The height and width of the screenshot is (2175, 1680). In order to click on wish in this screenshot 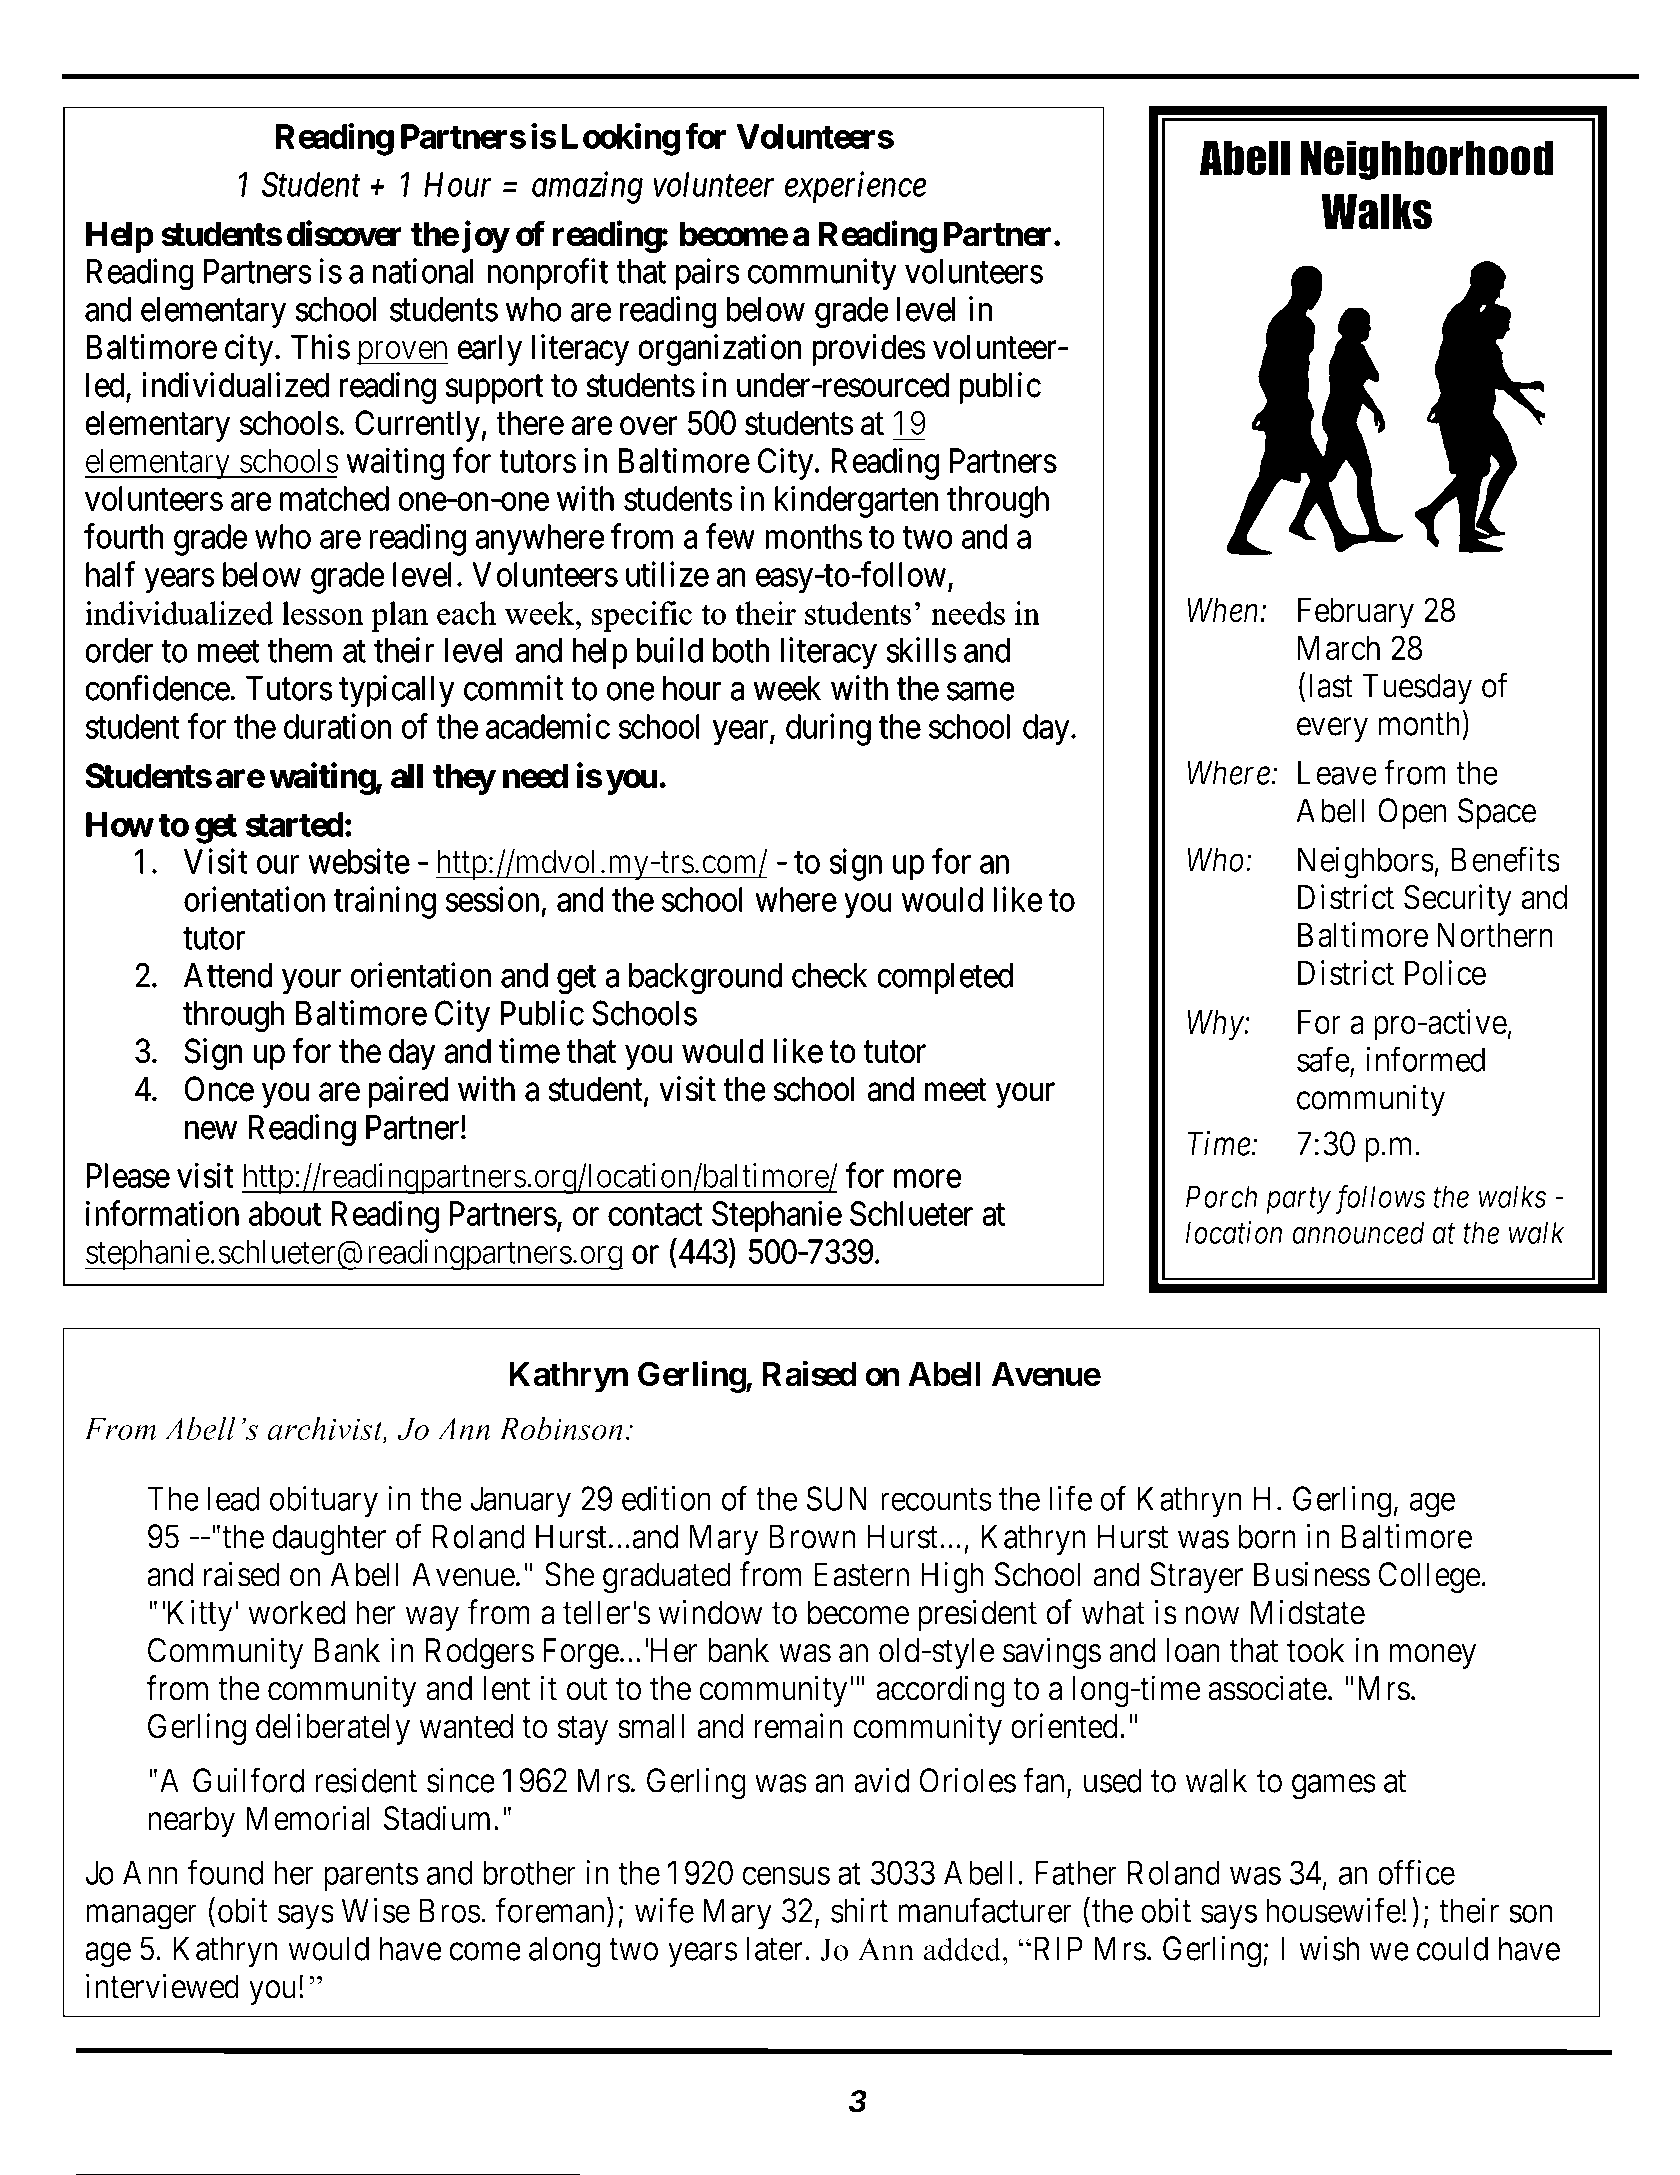, I will do `click(1329, 1948)`.
